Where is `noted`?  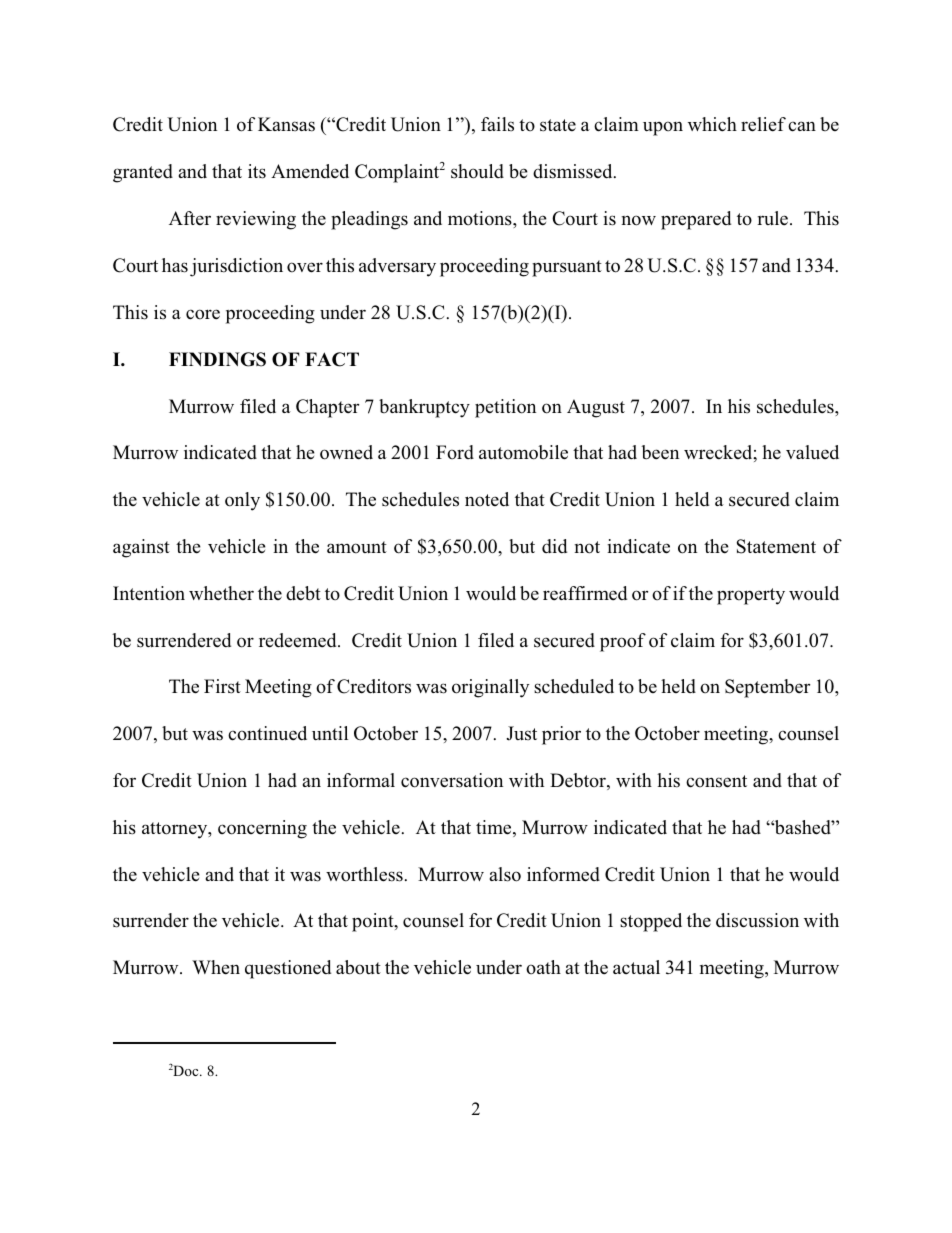
noted is located at coordinates (487, 499).
